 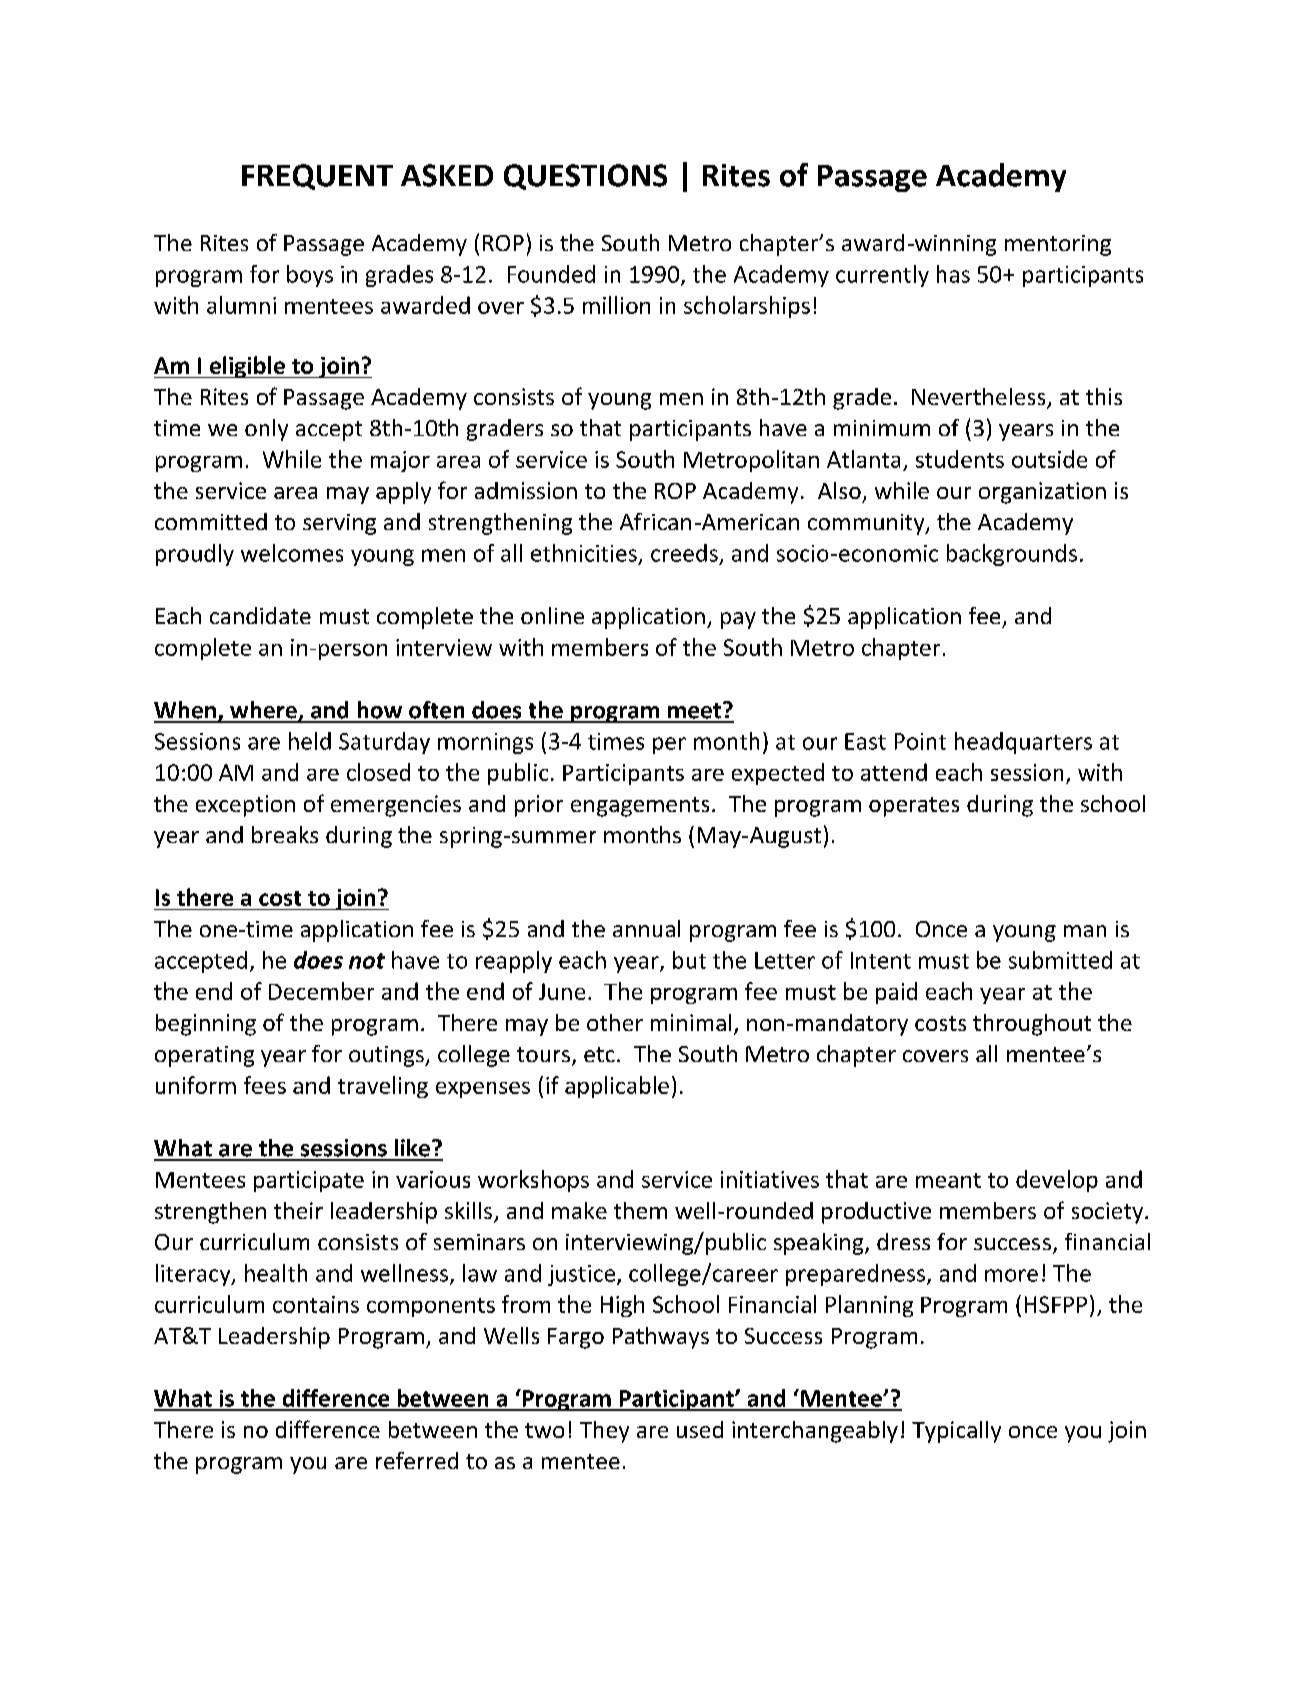 I want to click on QUESTIONS, so click(x=585, y=177).
